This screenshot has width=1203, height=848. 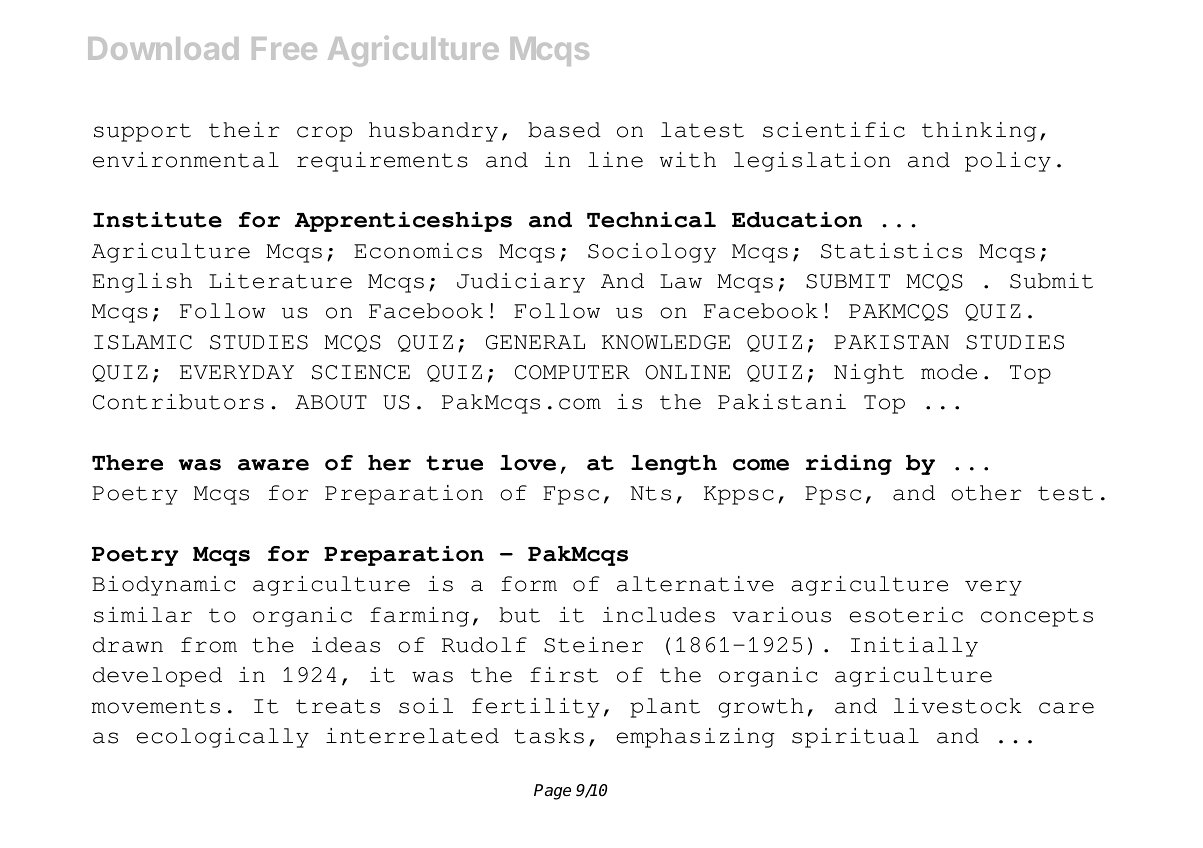 I want to click on thinking, so click(x=979, y=132).
